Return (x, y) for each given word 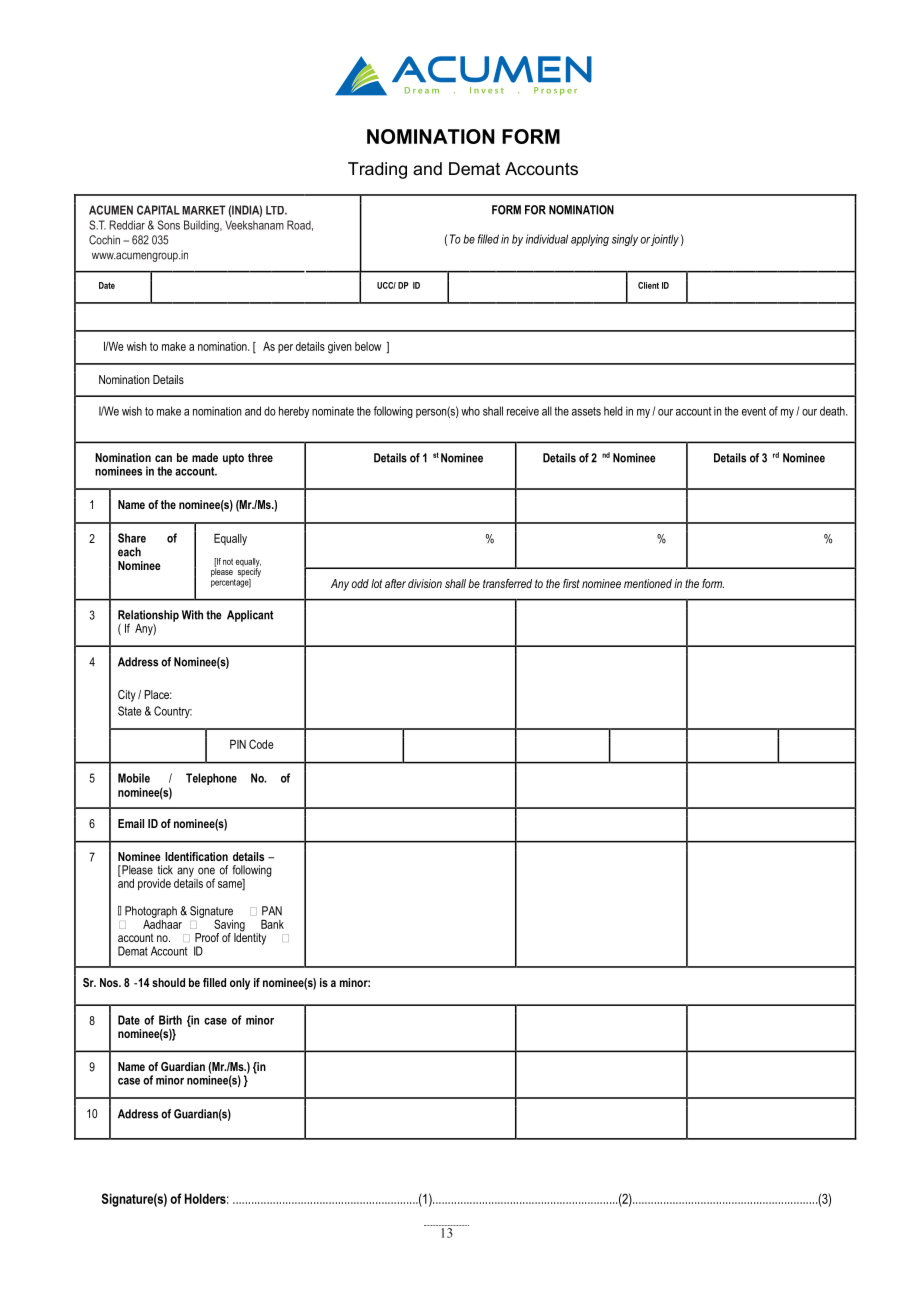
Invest (487, 90)
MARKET (204, 210)
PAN (272, 911)
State (129, 711)
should (168, 982)
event (754, 411)
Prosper (555, 91)
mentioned (648, 583)
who (470, 411)
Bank (272, 924)
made (205, 457)
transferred (507, 583)
